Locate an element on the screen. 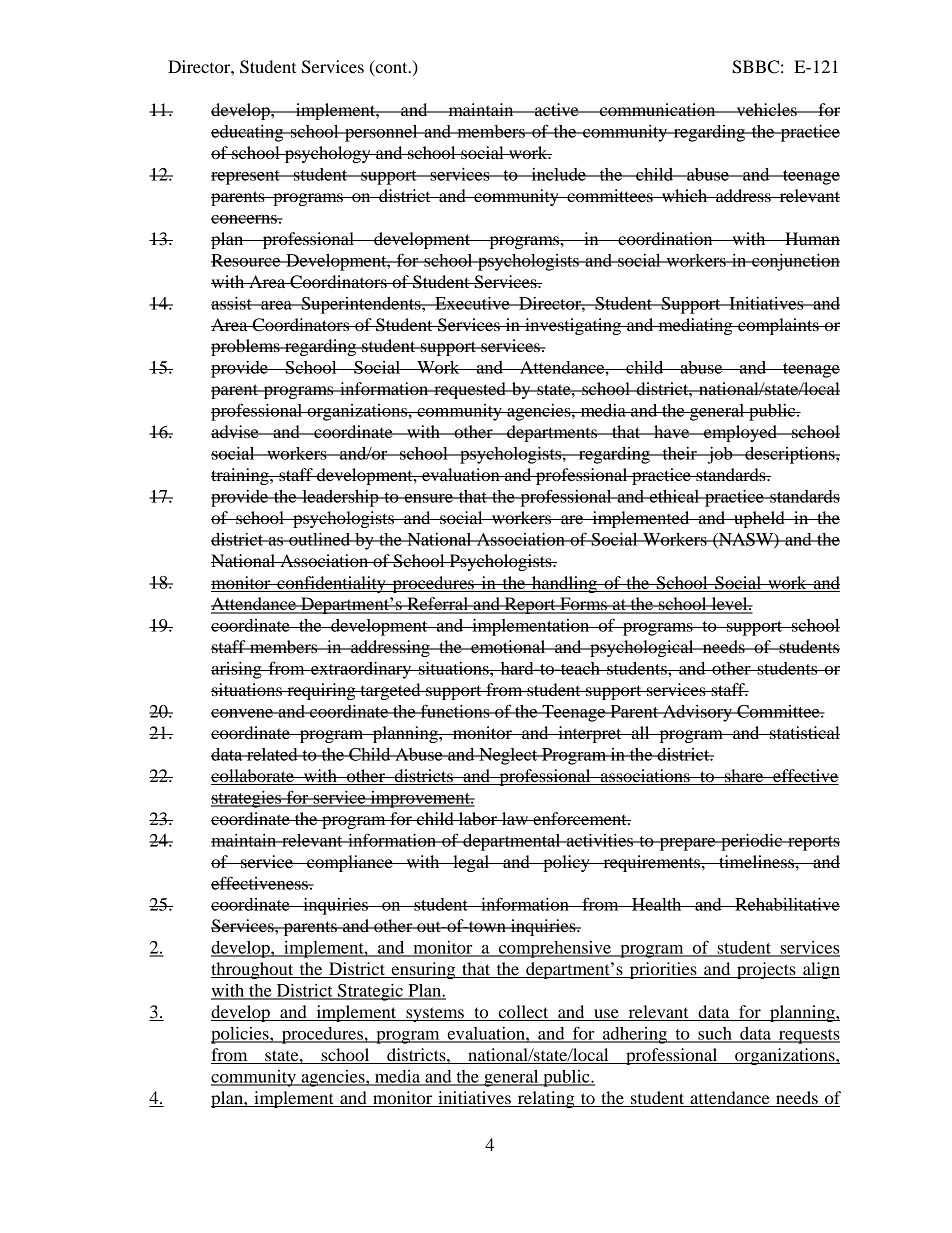 Image resolution: width=952 pixels, height=1233 pixels. problems is located at coordinates (246, 347).
